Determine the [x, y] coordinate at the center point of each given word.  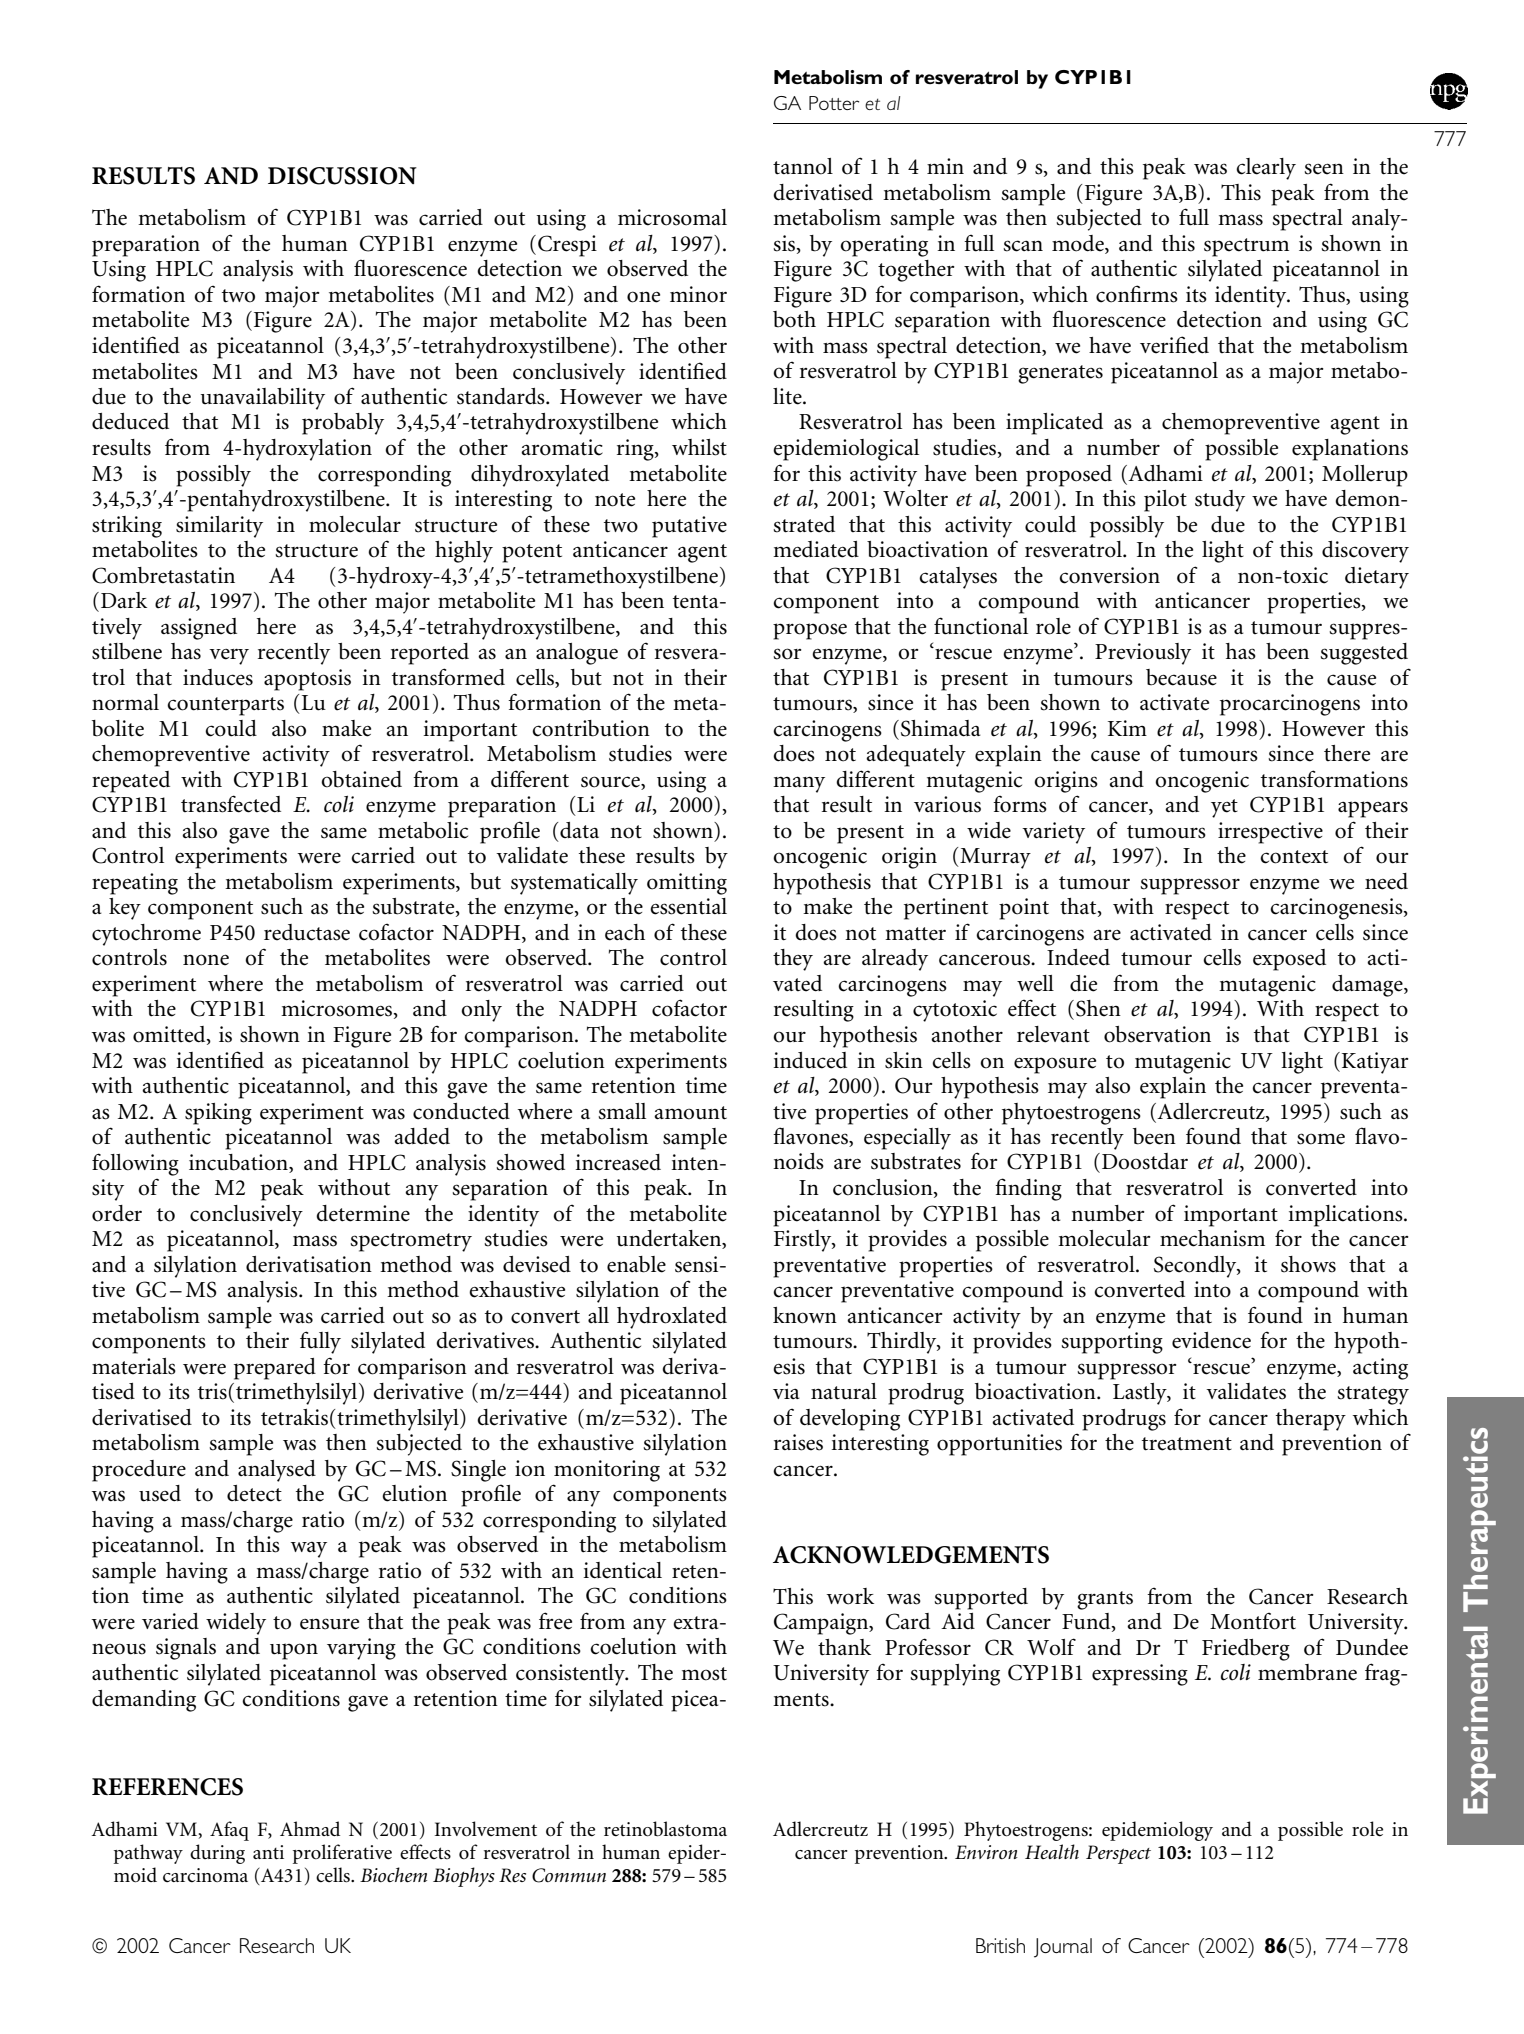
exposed [1289, 960]
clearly [1266, 169]
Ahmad [310, 1828]
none [206, 960]
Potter [834, 103]
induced [810, 1060]
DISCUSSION [342, 176]
